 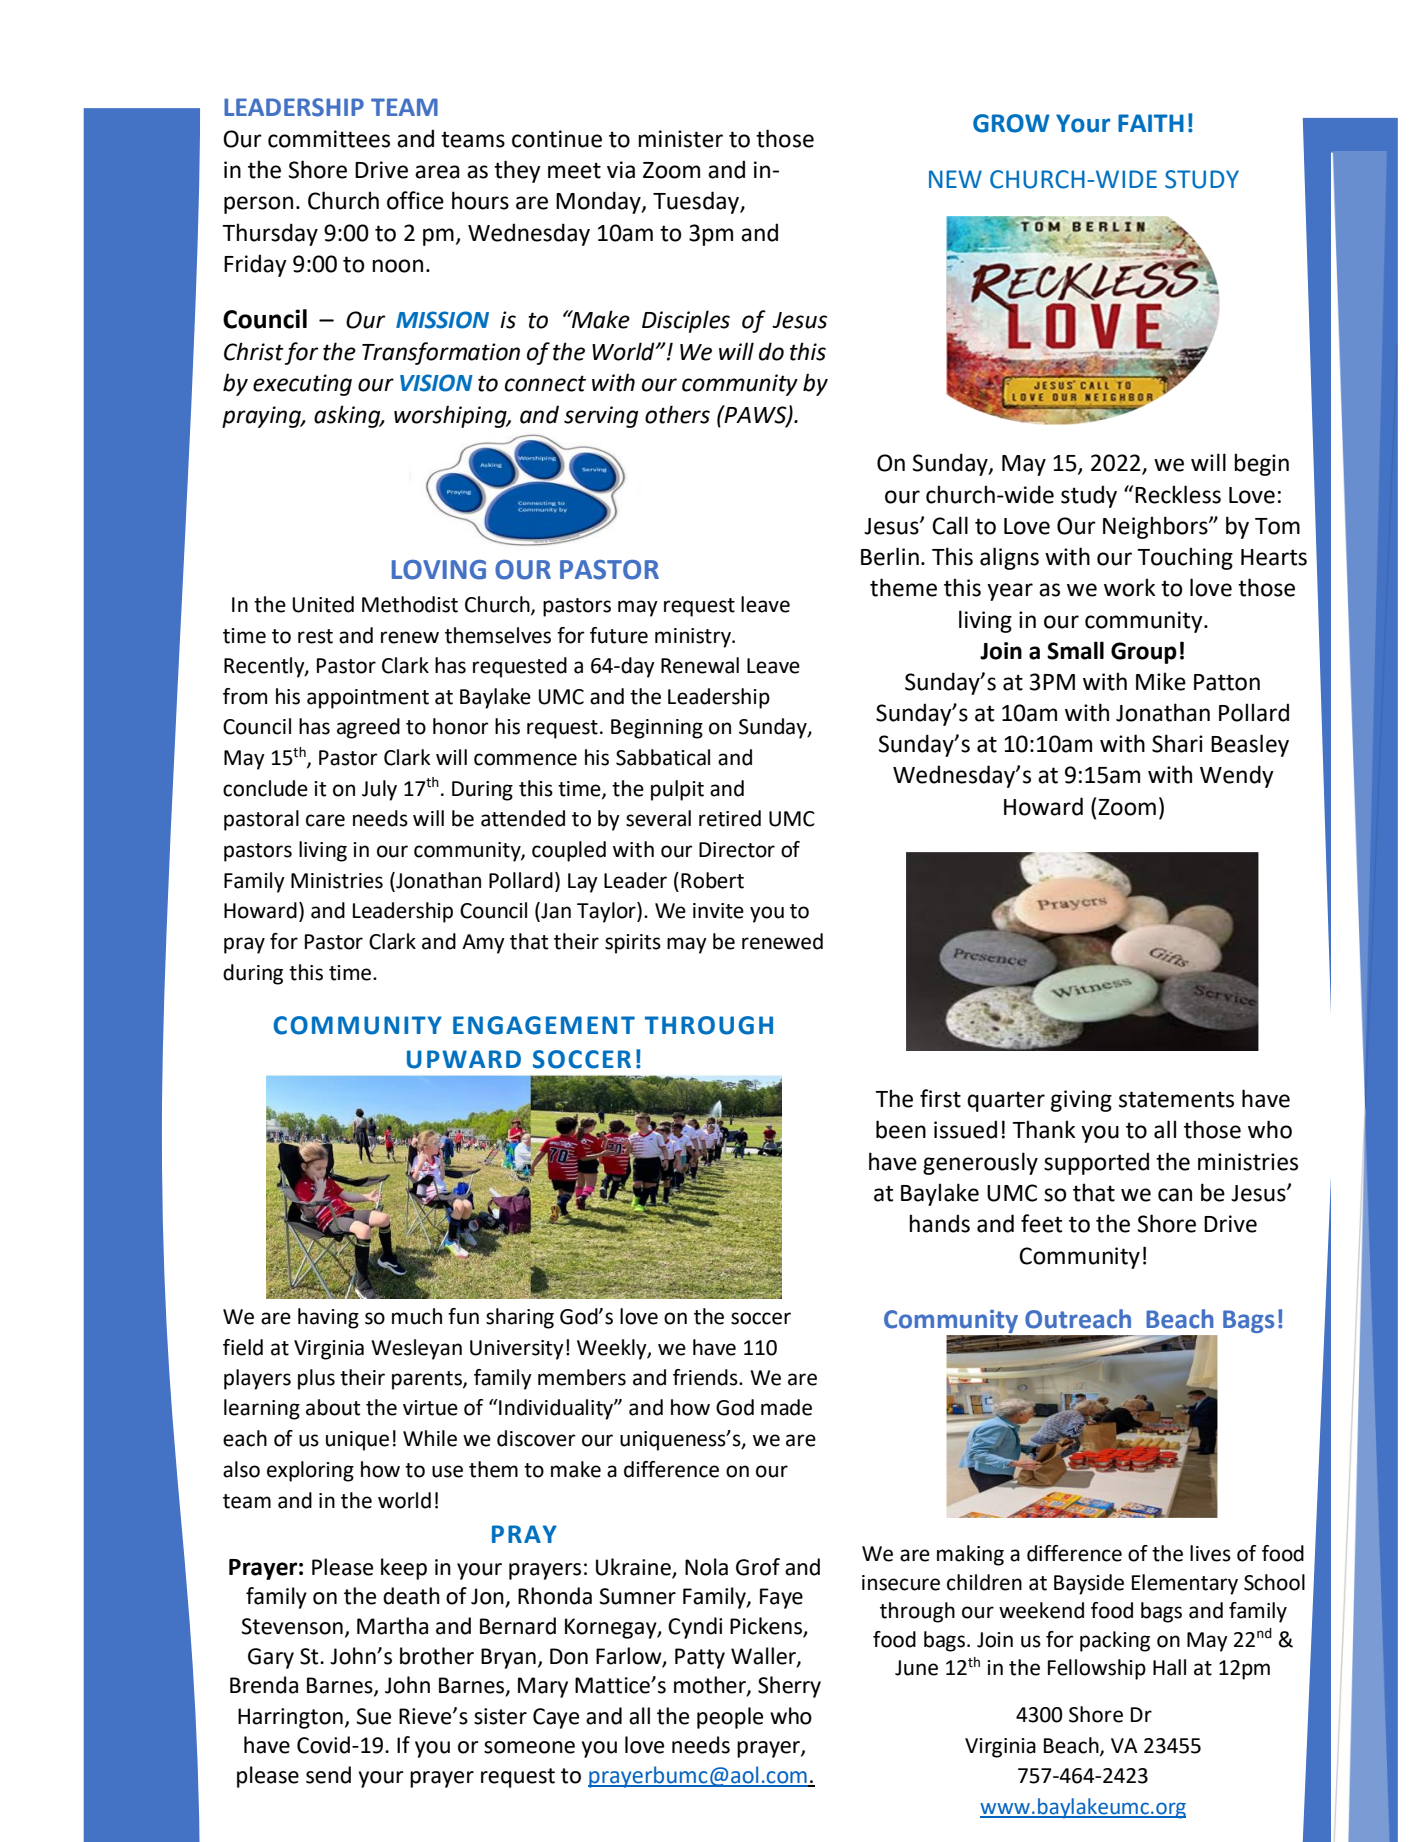 I want to click on Amy, so click(x=483, y=944).
